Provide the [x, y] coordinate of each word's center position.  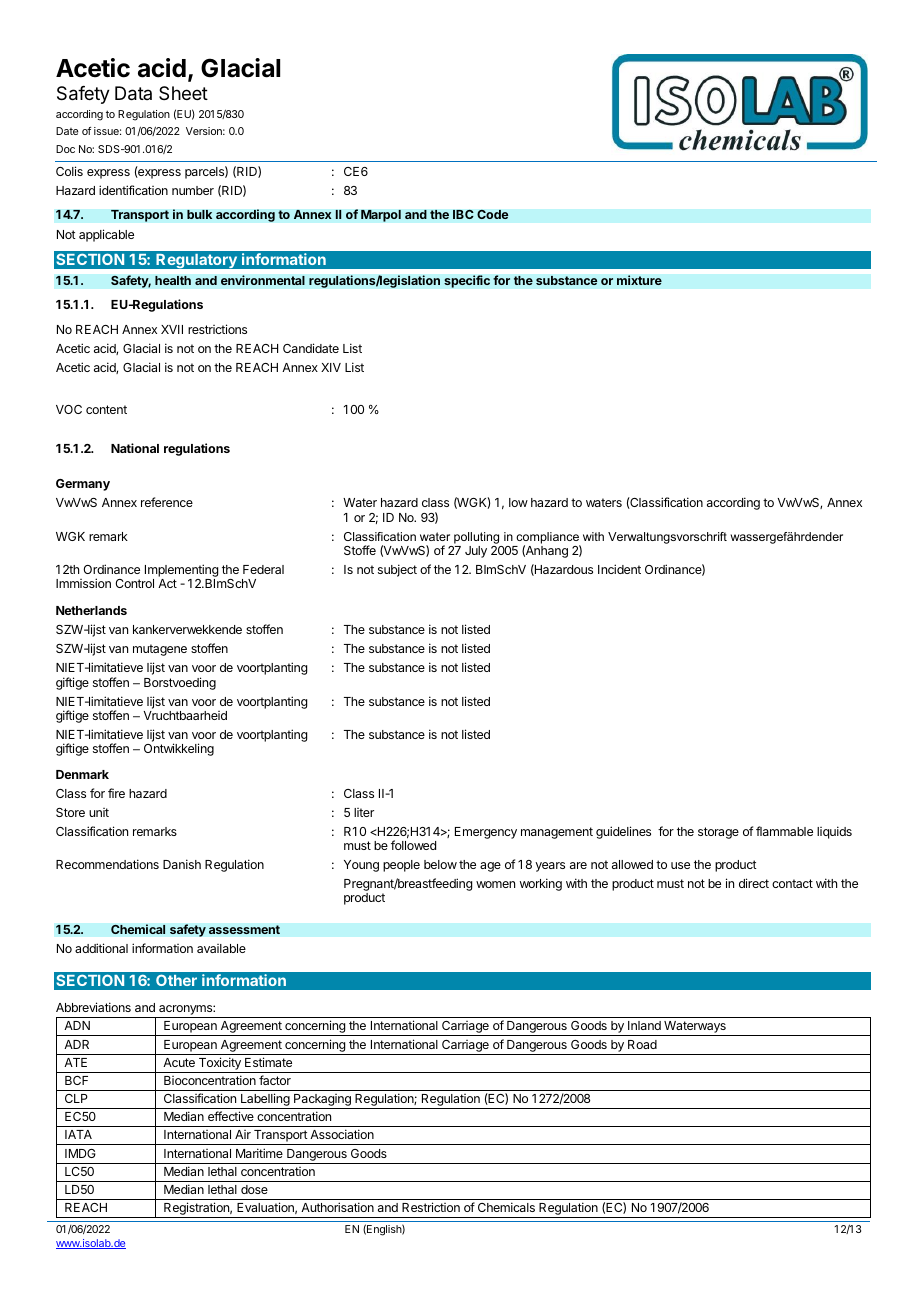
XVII [172, 329]
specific [467, 281]
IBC [463, 214]
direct [754, 883]
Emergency [486, 833]
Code [493, 214]
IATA [78, 1134]
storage [718, 833]
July [476, 552]
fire [116, 793]
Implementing [181, 570]
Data [133, 93]
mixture [639, 280]
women [495, 884]
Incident [619, 569]
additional [101, 948]
